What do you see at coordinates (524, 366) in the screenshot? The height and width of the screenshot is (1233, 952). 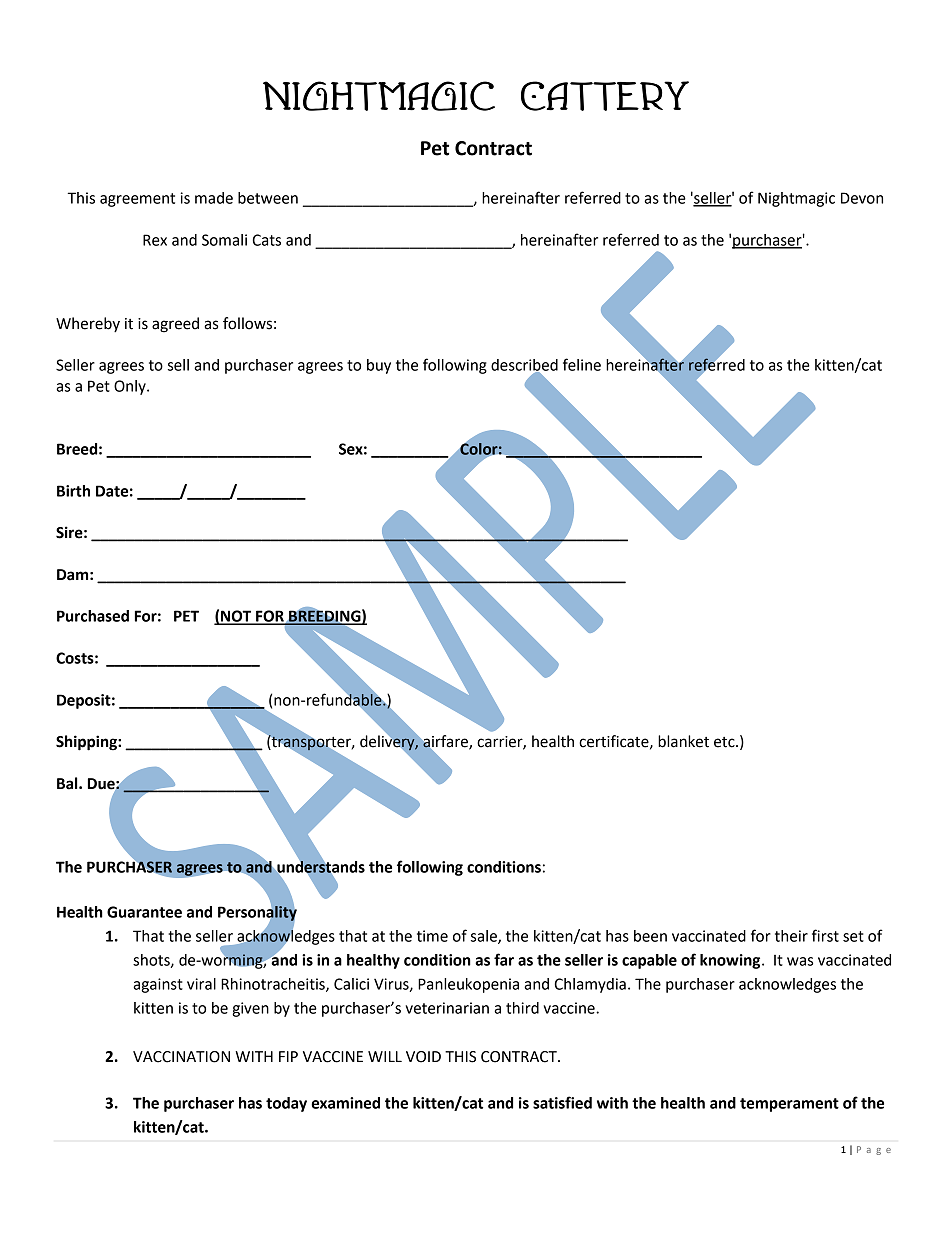 I see `described` at bounding box center [524, 366].
